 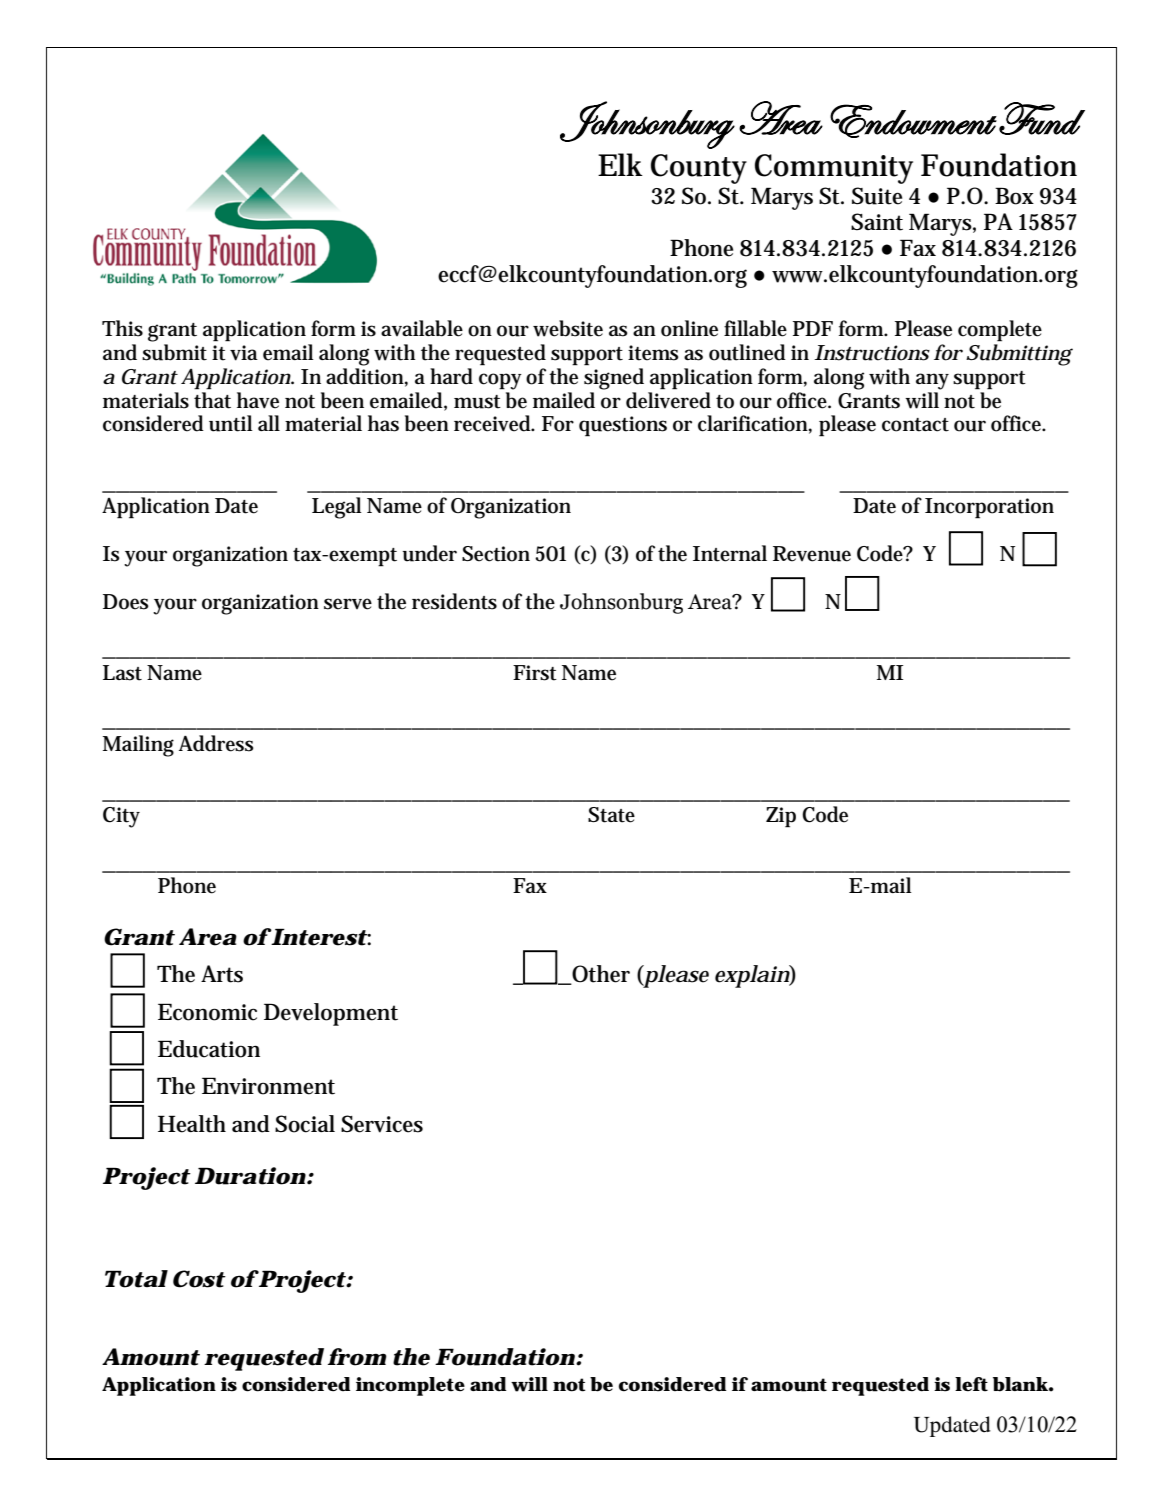 What do you see at coordinates (611, 815) in the screenshot?
I see `State` at bounding box center [611, 815].
